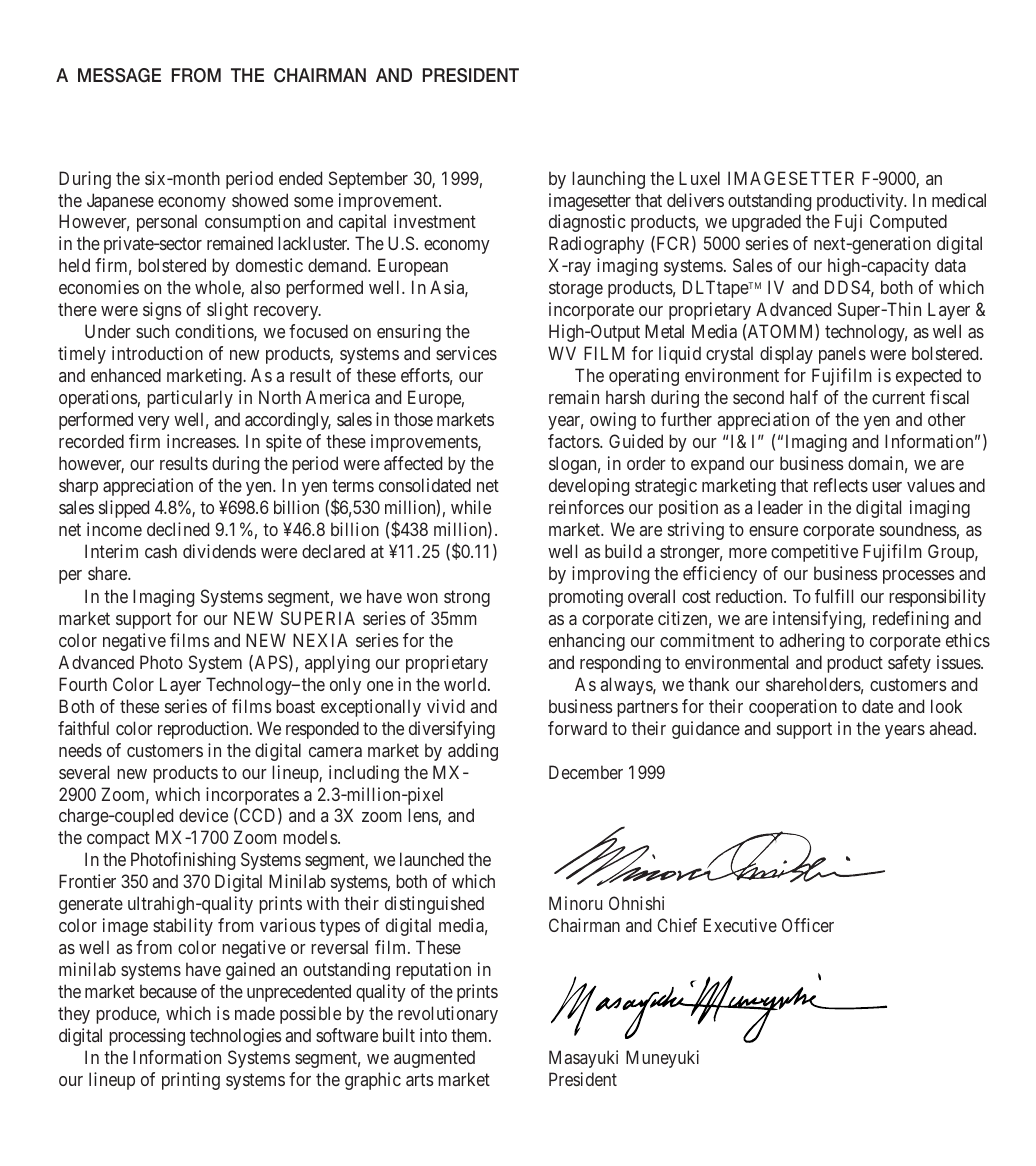 The width and height of the screenshot is (1036, 1166). I want to click on fulfill, so click(834, 596).
